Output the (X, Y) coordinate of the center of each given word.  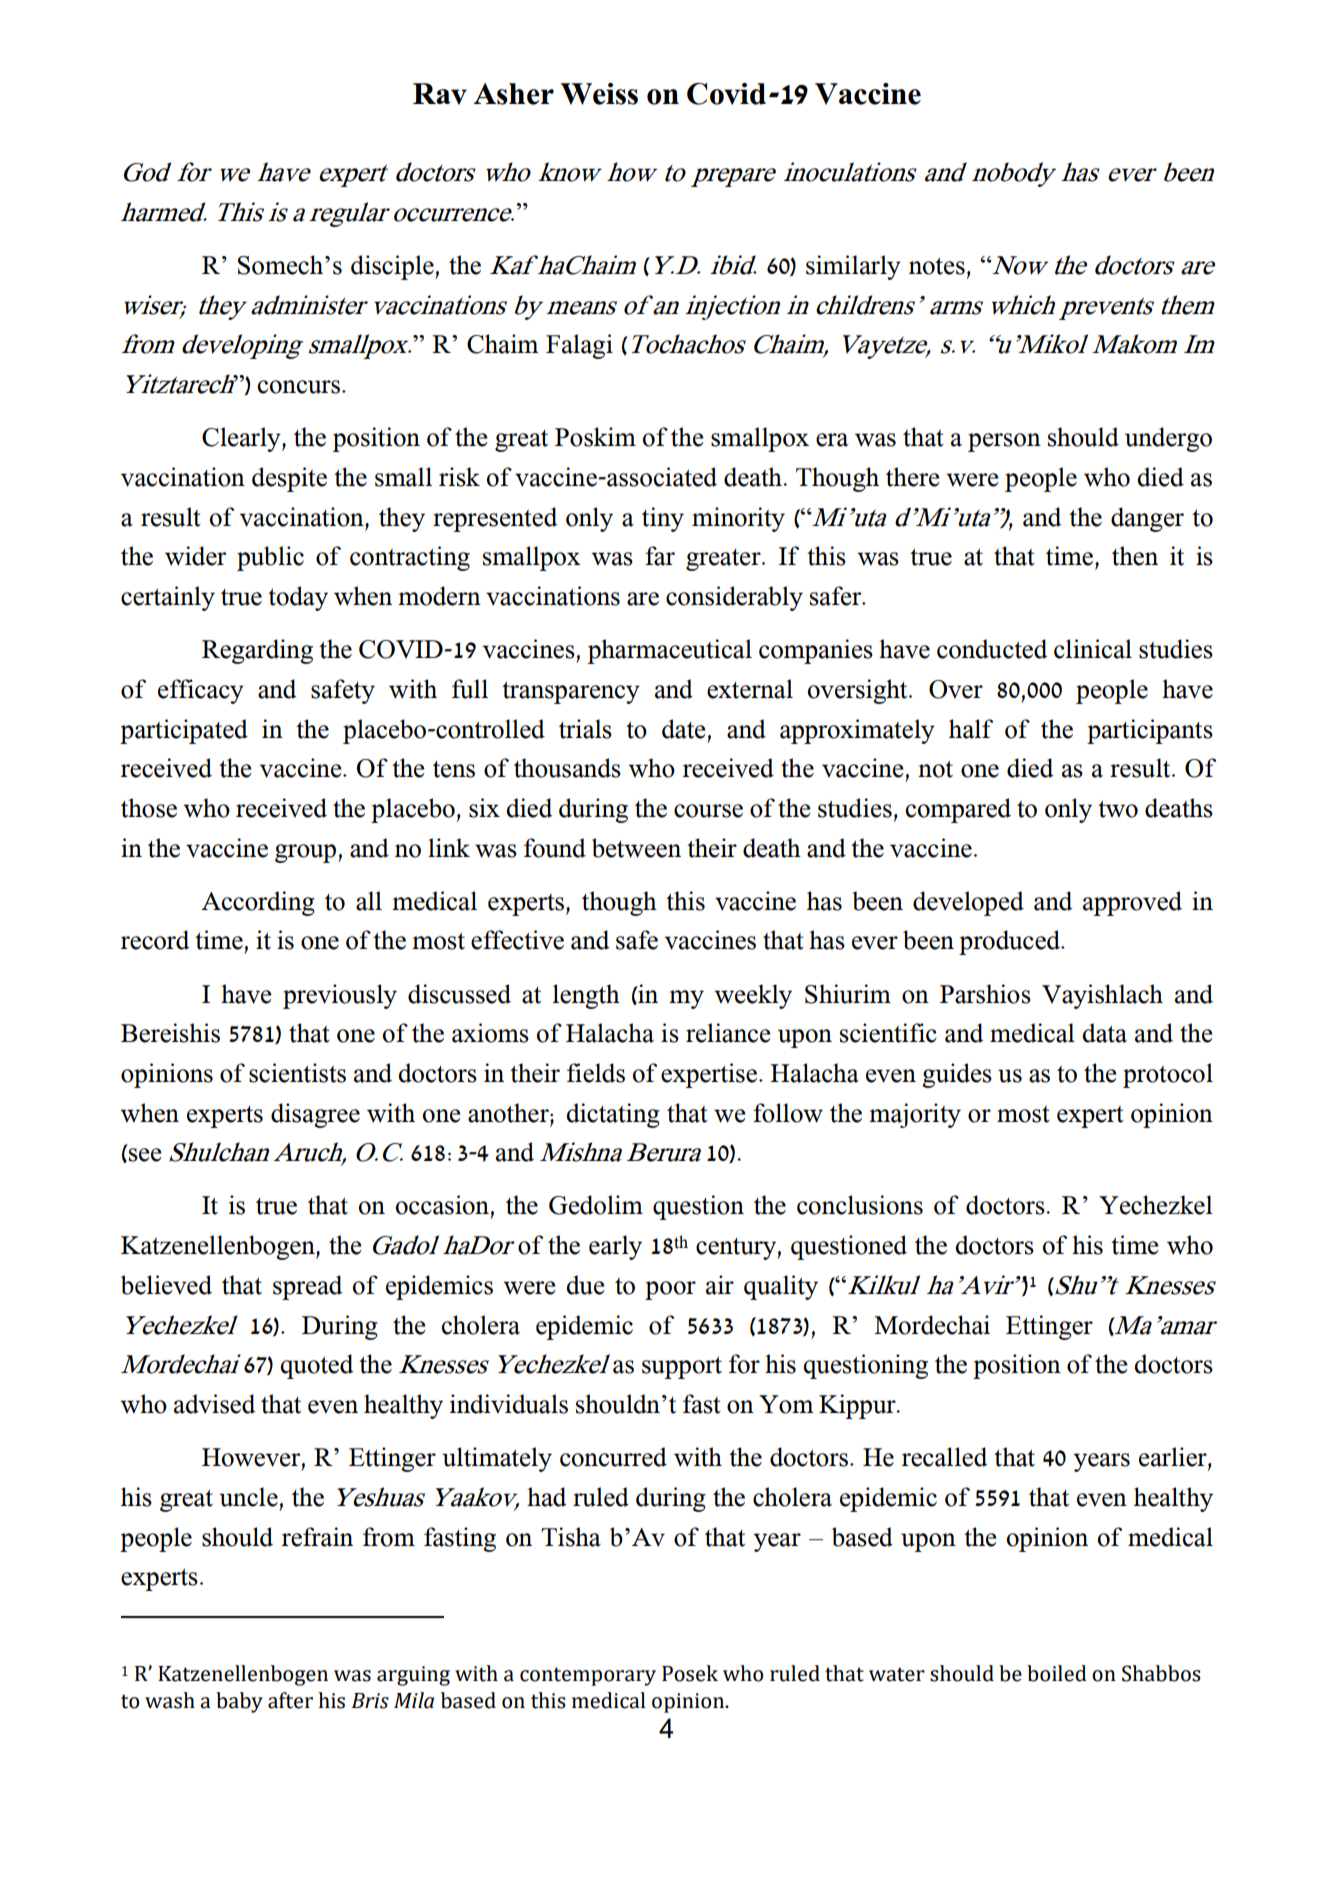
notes (937, 266)
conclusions (860, 1205)
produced (1010, 942)
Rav (440, 94)
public (270, 558)
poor (670, 1290)
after (290, 1700)
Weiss (599, 94)
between (636, 848)
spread (307, 1287)
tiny (663, 519)
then (1135, 556)
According (258, 903)
